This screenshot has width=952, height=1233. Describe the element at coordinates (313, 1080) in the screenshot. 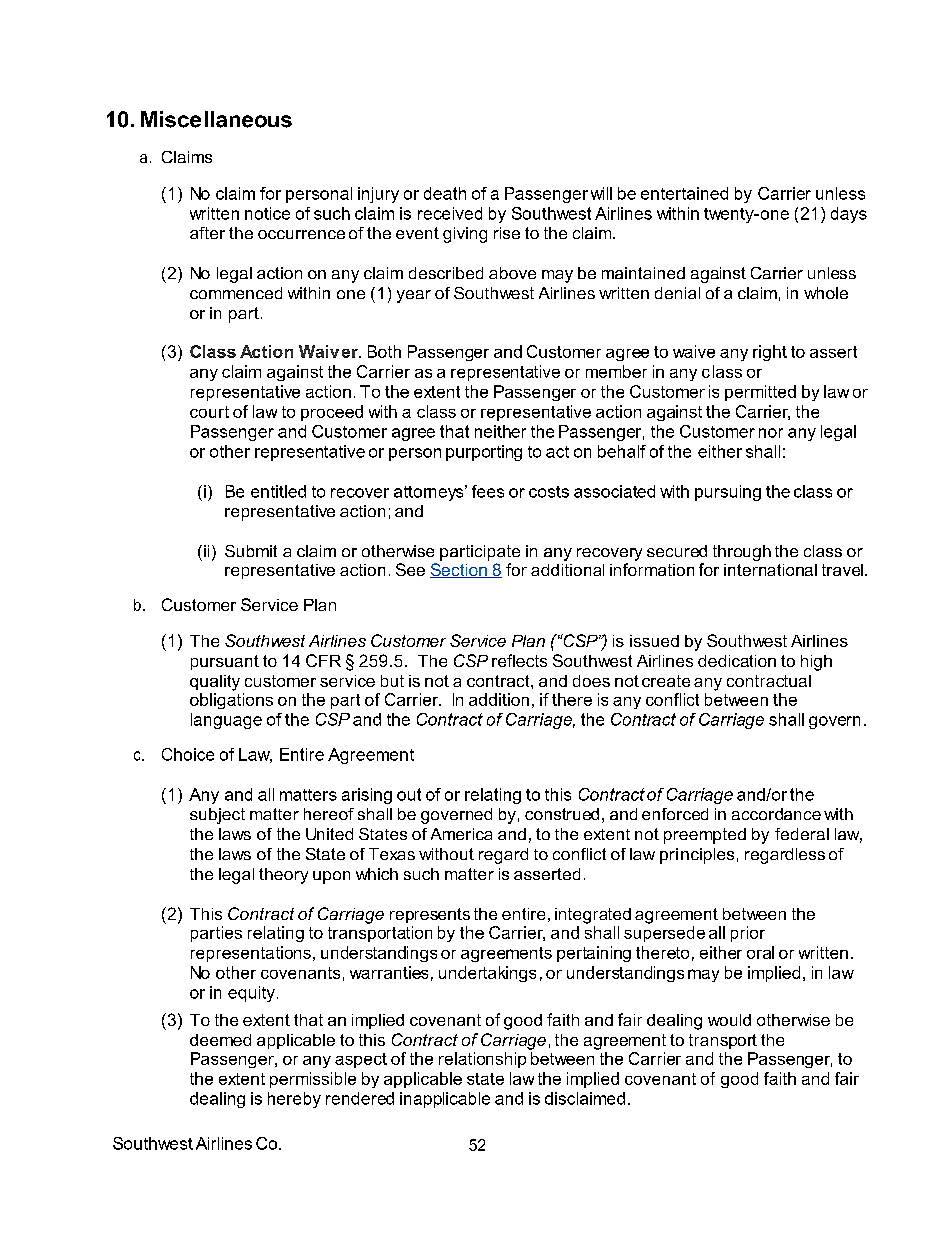

I see `permissible` at that location.
